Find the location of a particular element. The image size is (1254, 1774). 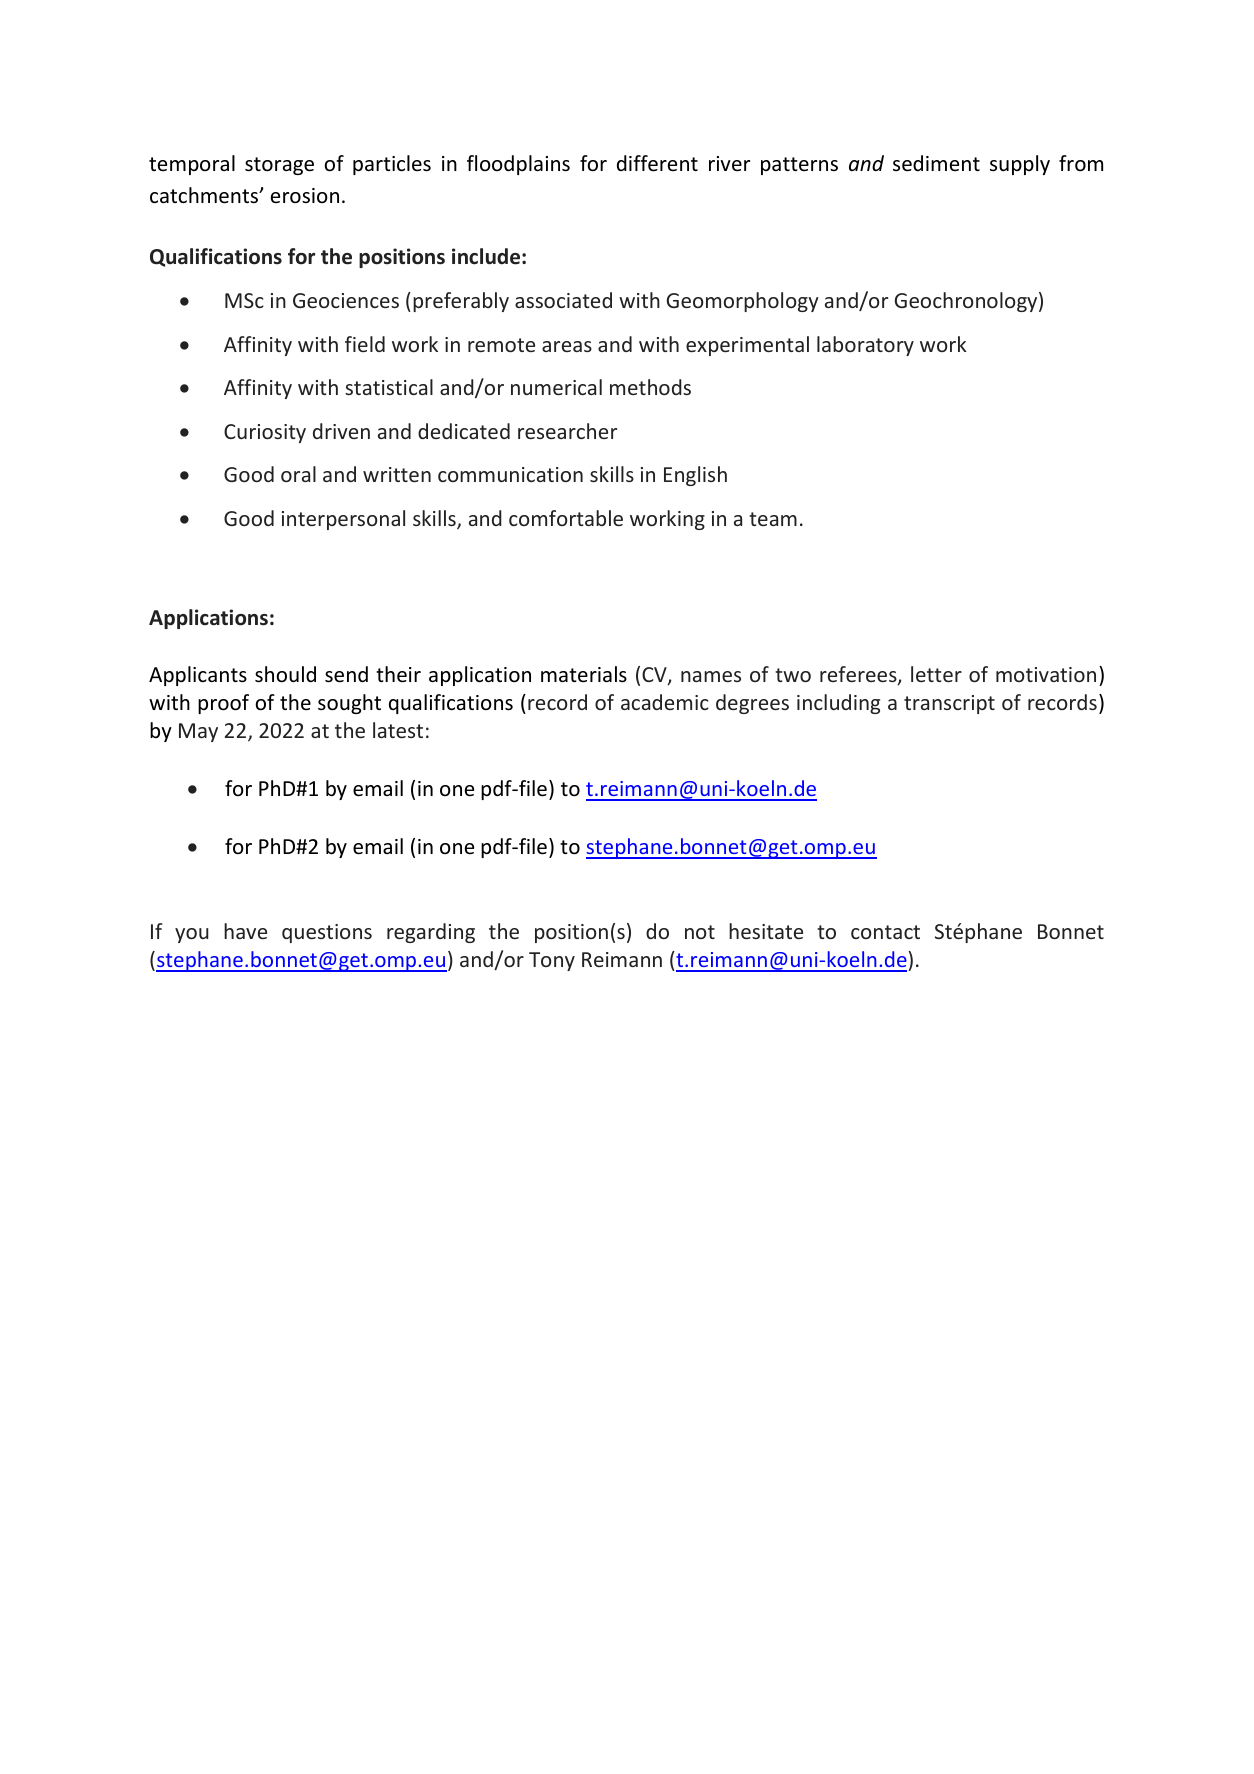

academic is located at coordinates (665, 702).
